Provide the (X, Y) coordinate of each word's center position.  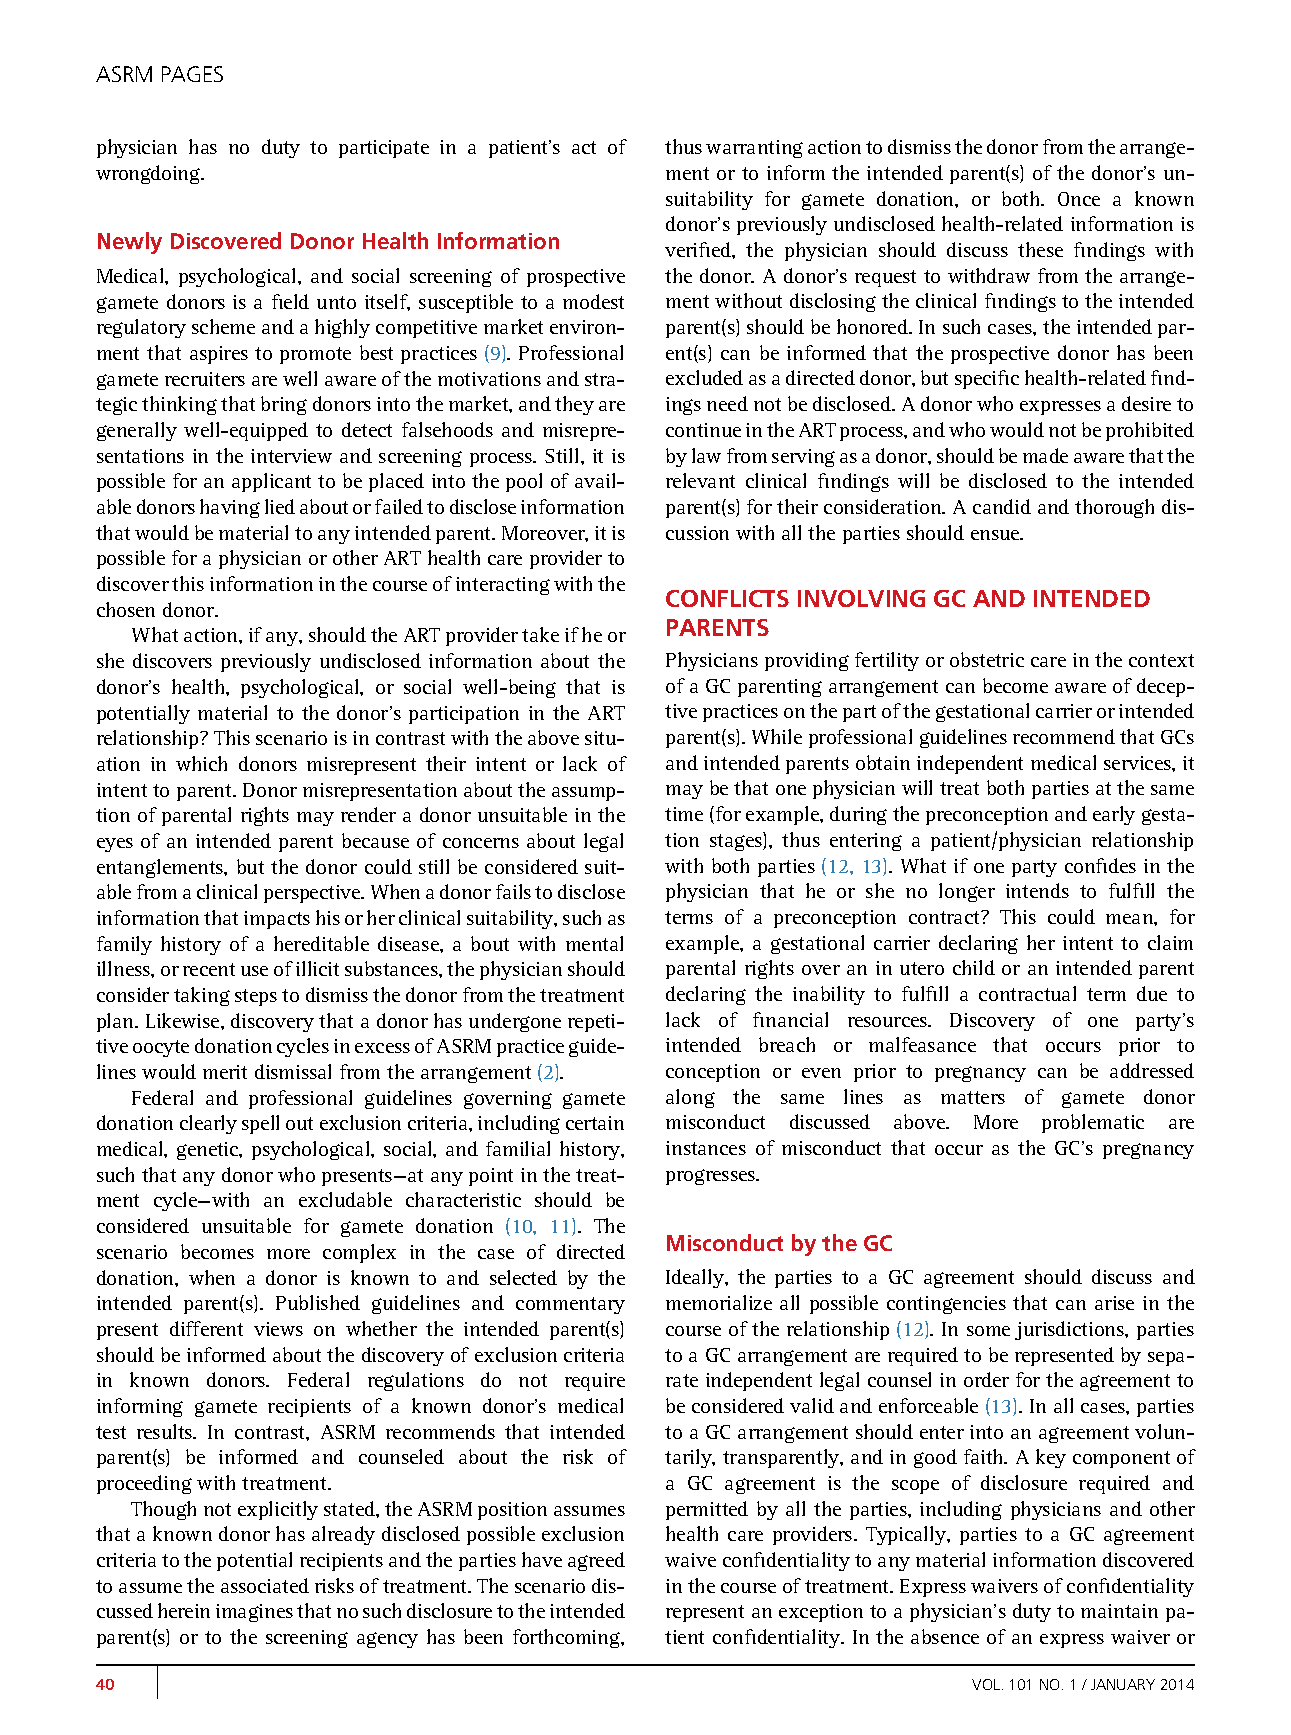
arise (1114, 1303)
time (684, 814)
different (206, 1328)
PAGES (192, 74)
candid (1002, 506)
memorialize (719, 1302)
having (230, 508)
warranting (754, 149)
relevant (700, 480)
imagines (254, 1613)
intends (1037, 890)
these (1040, 249)
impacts (277, 920)
